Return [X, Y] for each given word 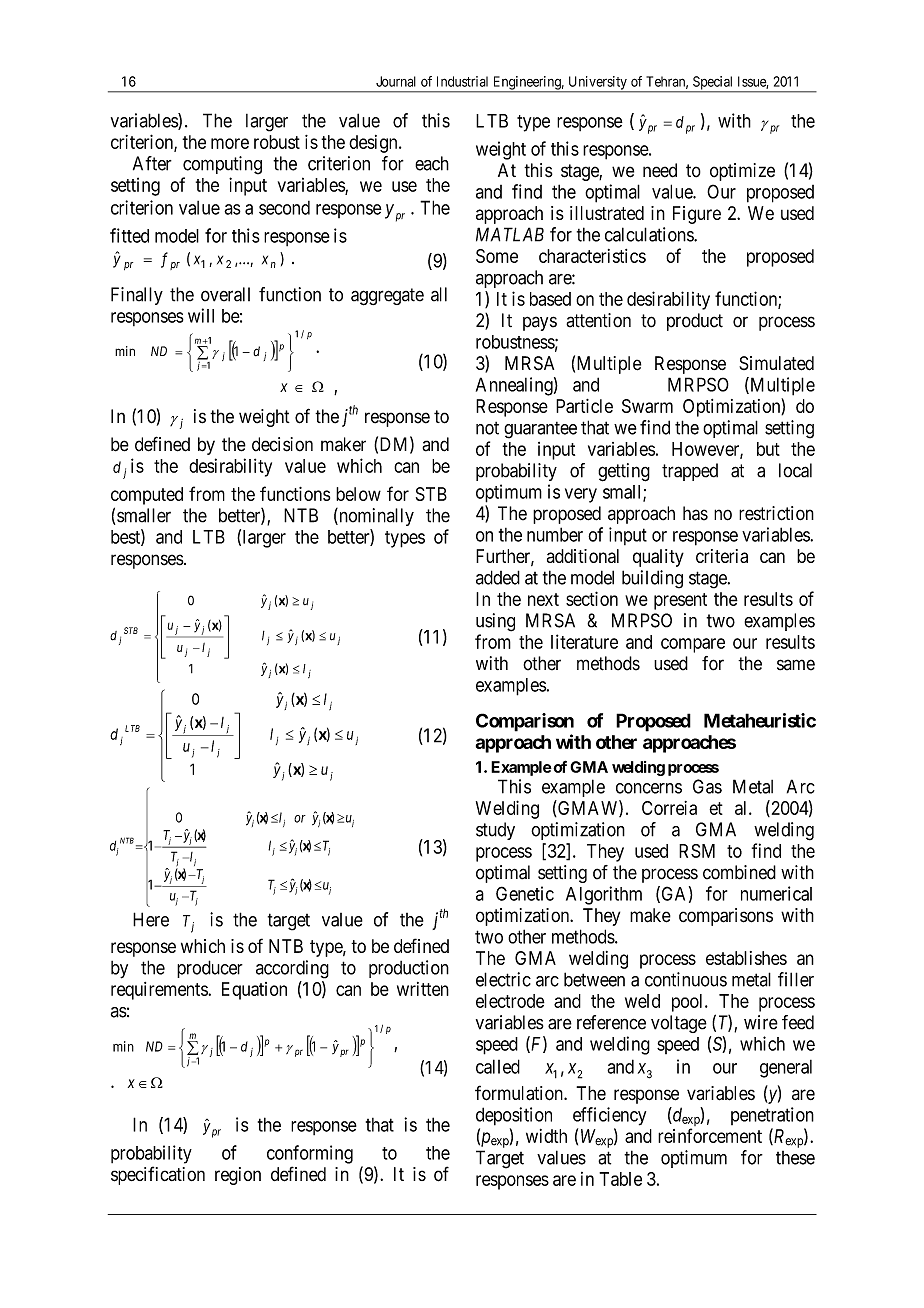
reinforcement [710, 1135]
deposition [514, 1116]
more [230, 143]
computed [147, 496]
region [238, 1176]
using [495, 622]
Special [713, 84]
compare [693, 645]
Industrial [462, 81]
